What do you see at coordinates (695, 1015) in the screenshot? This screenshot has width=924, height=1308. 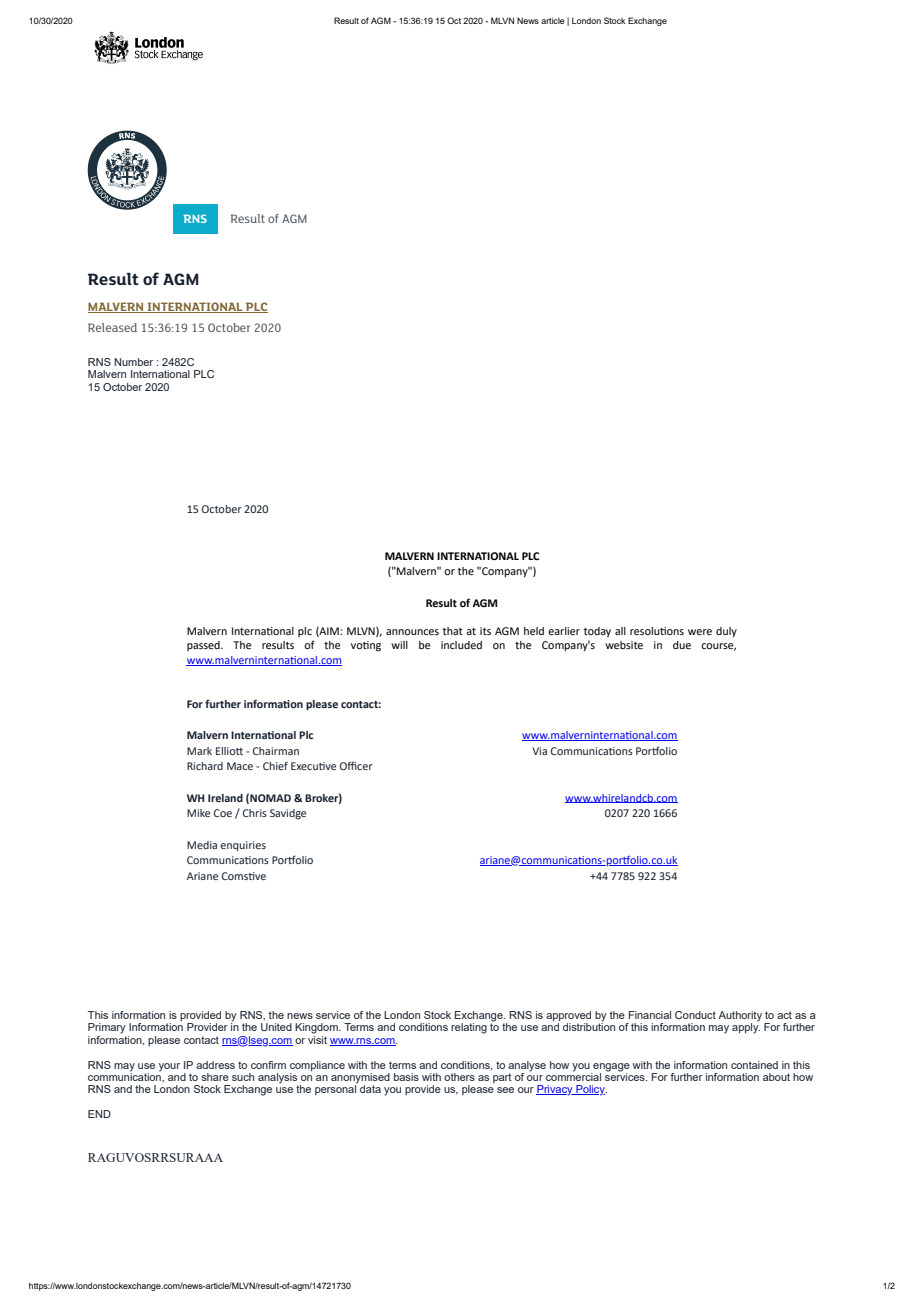 I see `Conduct` at bounding box center [695, 1015].
